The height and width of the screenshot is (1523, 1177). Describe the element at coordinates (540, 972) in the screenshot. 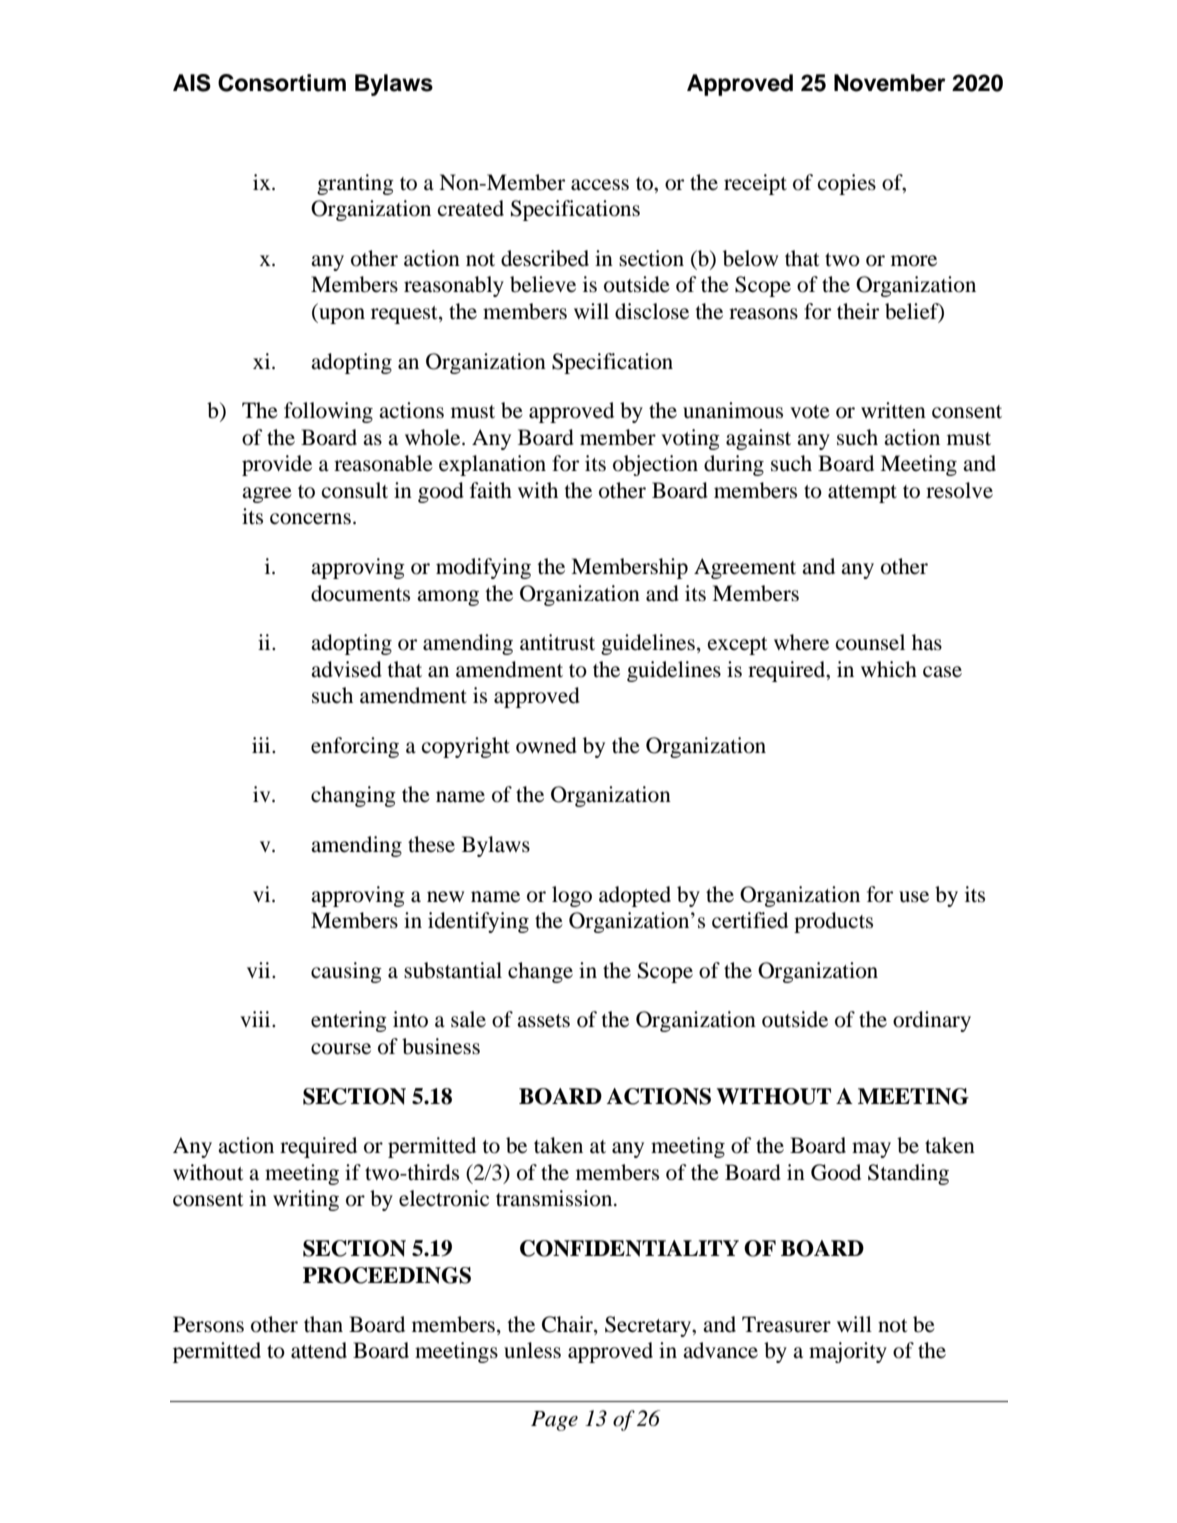

I see `change` at that location.
